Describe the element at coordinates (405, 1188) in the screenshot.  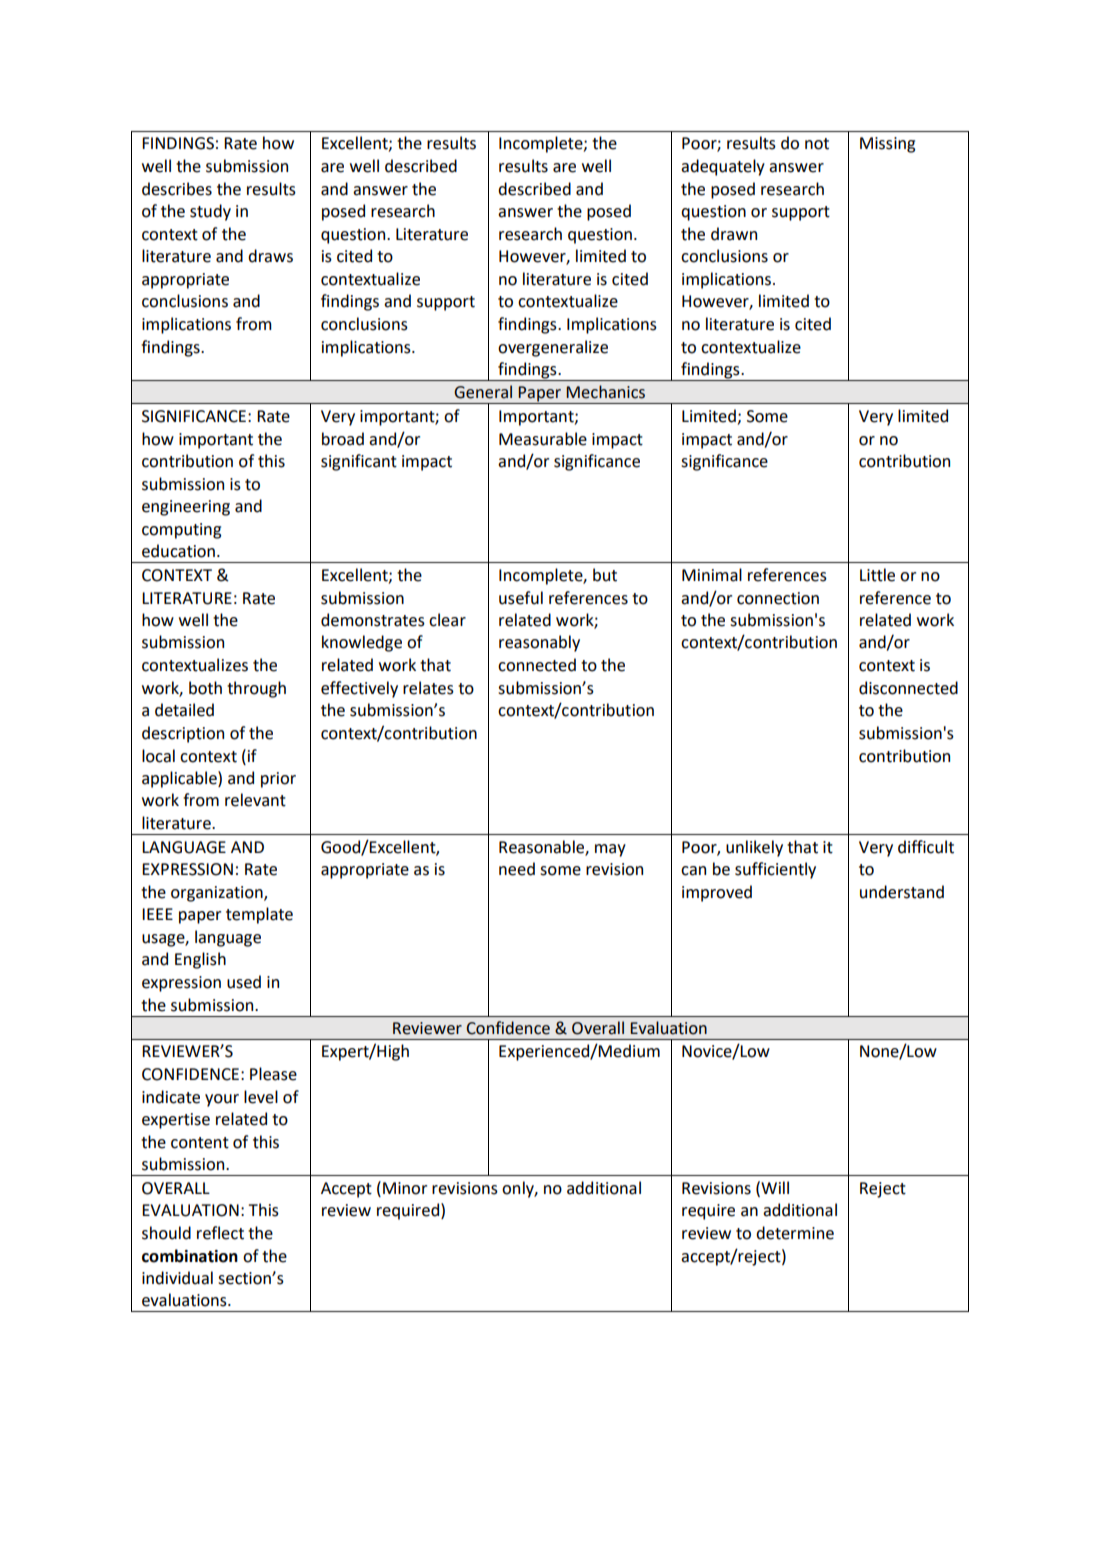
I see `Minor` at that location.
